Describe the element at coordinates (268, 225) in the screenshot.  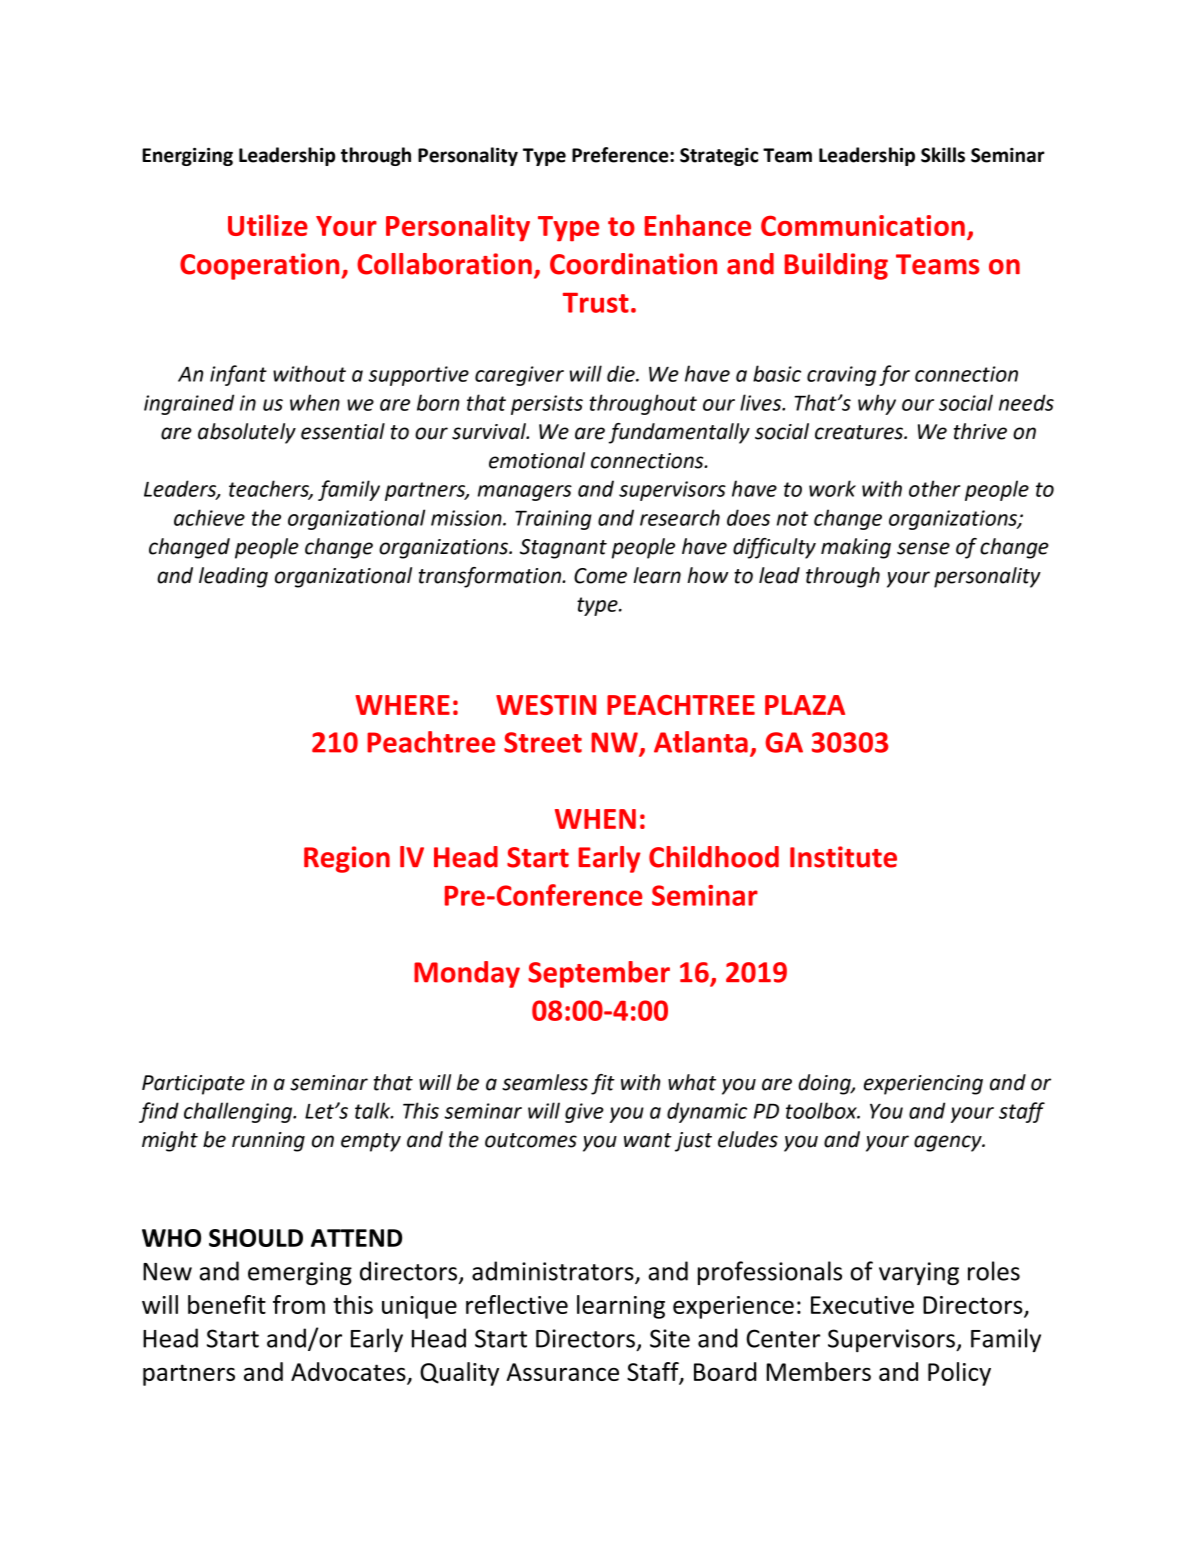
I see `Utilize` at that location.
